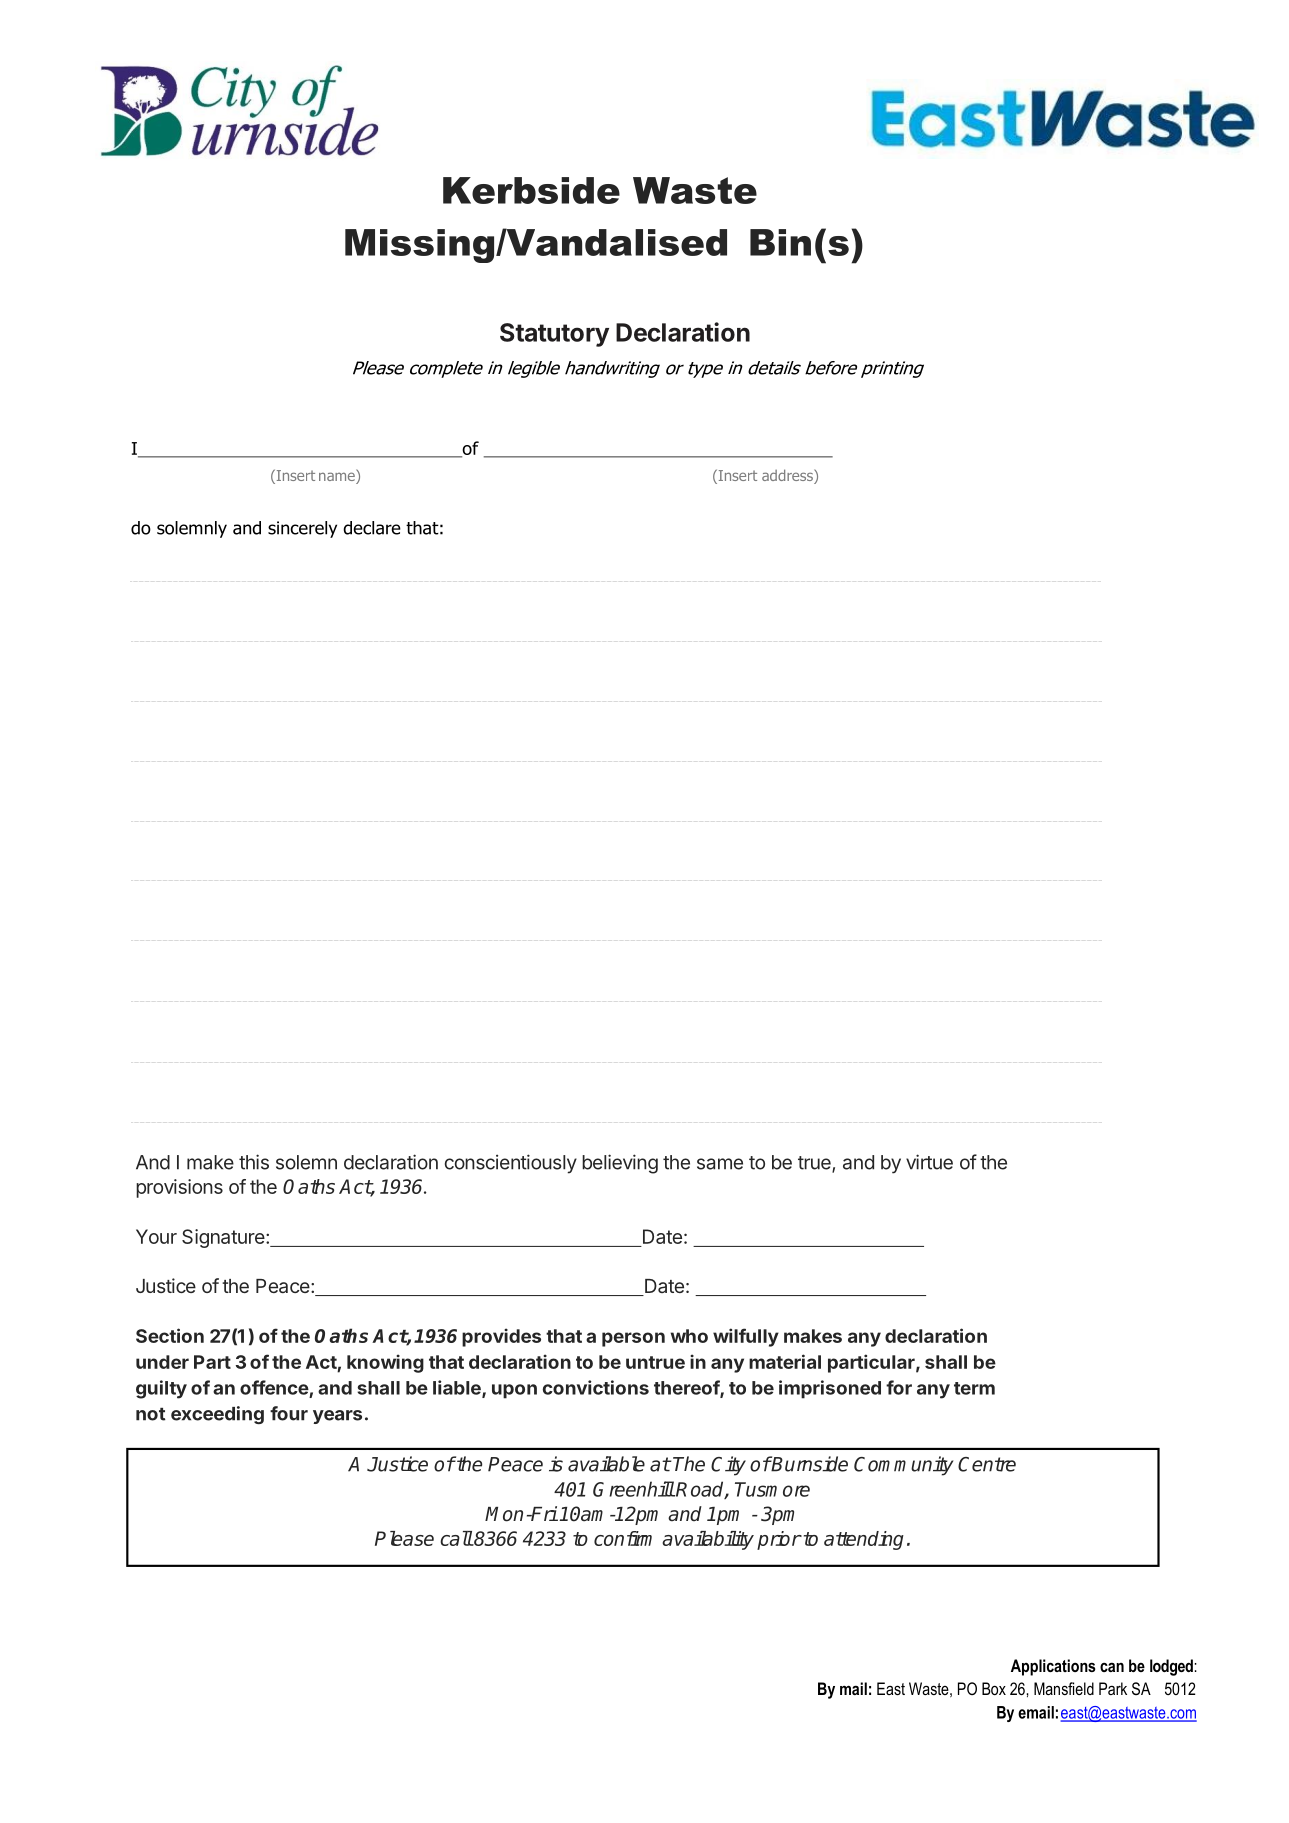 Image resolution: width=1289 pixels, height=1823 pixels. Describe the element at coordinates (689, 1336) in the image. I see `who` at that location.
